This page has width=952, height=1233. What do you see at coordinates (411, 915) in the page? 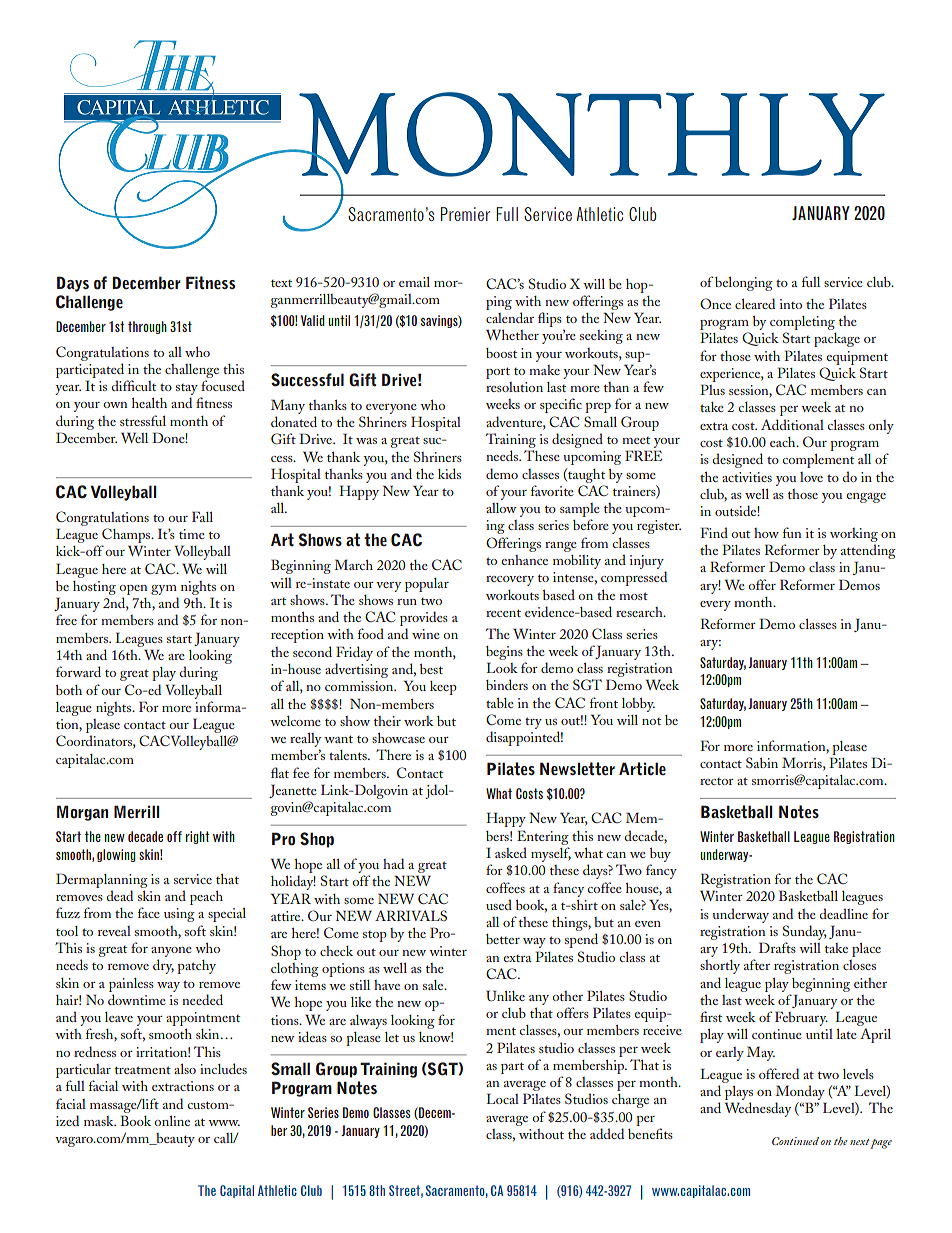
I see `ARRIVALS` at bounding box center [411, 915].
